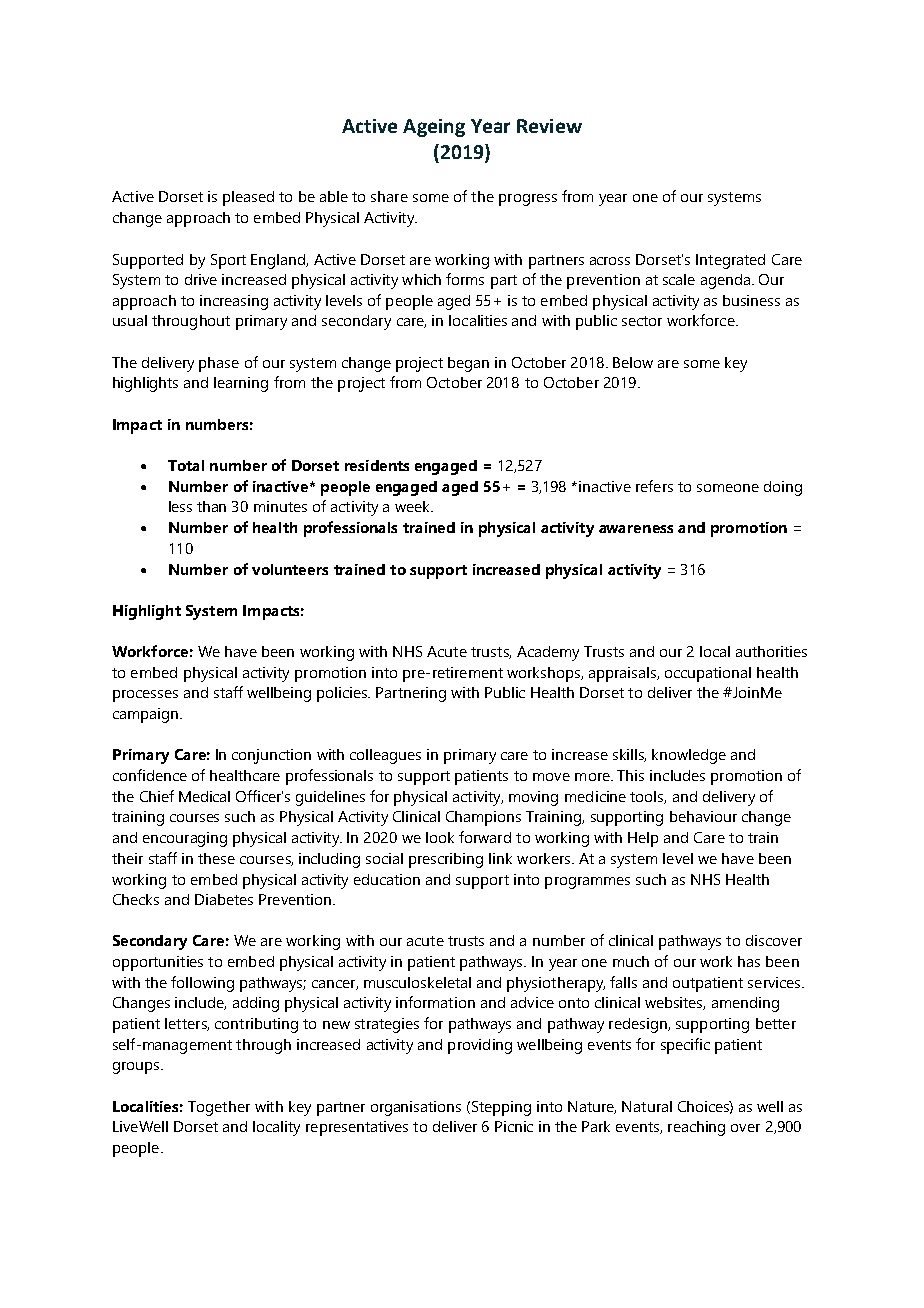 This document has height=1308, width=924. What do you see at coordinates (385, 756) in the document?
I see `colleagues` at bounding box center [385, 756].
